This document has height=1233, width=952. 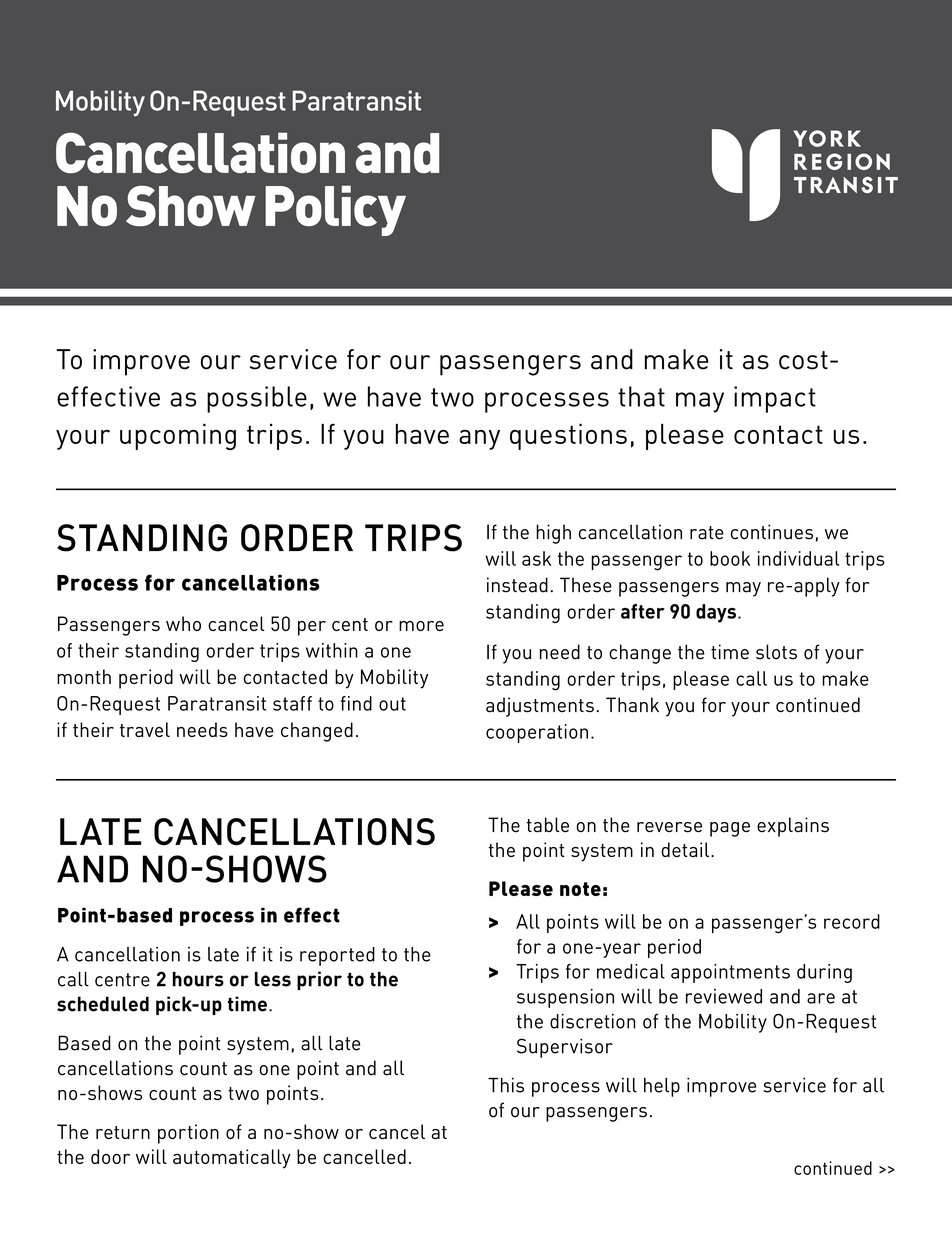 I want to click on Policy, so click(x=335, y=210).
